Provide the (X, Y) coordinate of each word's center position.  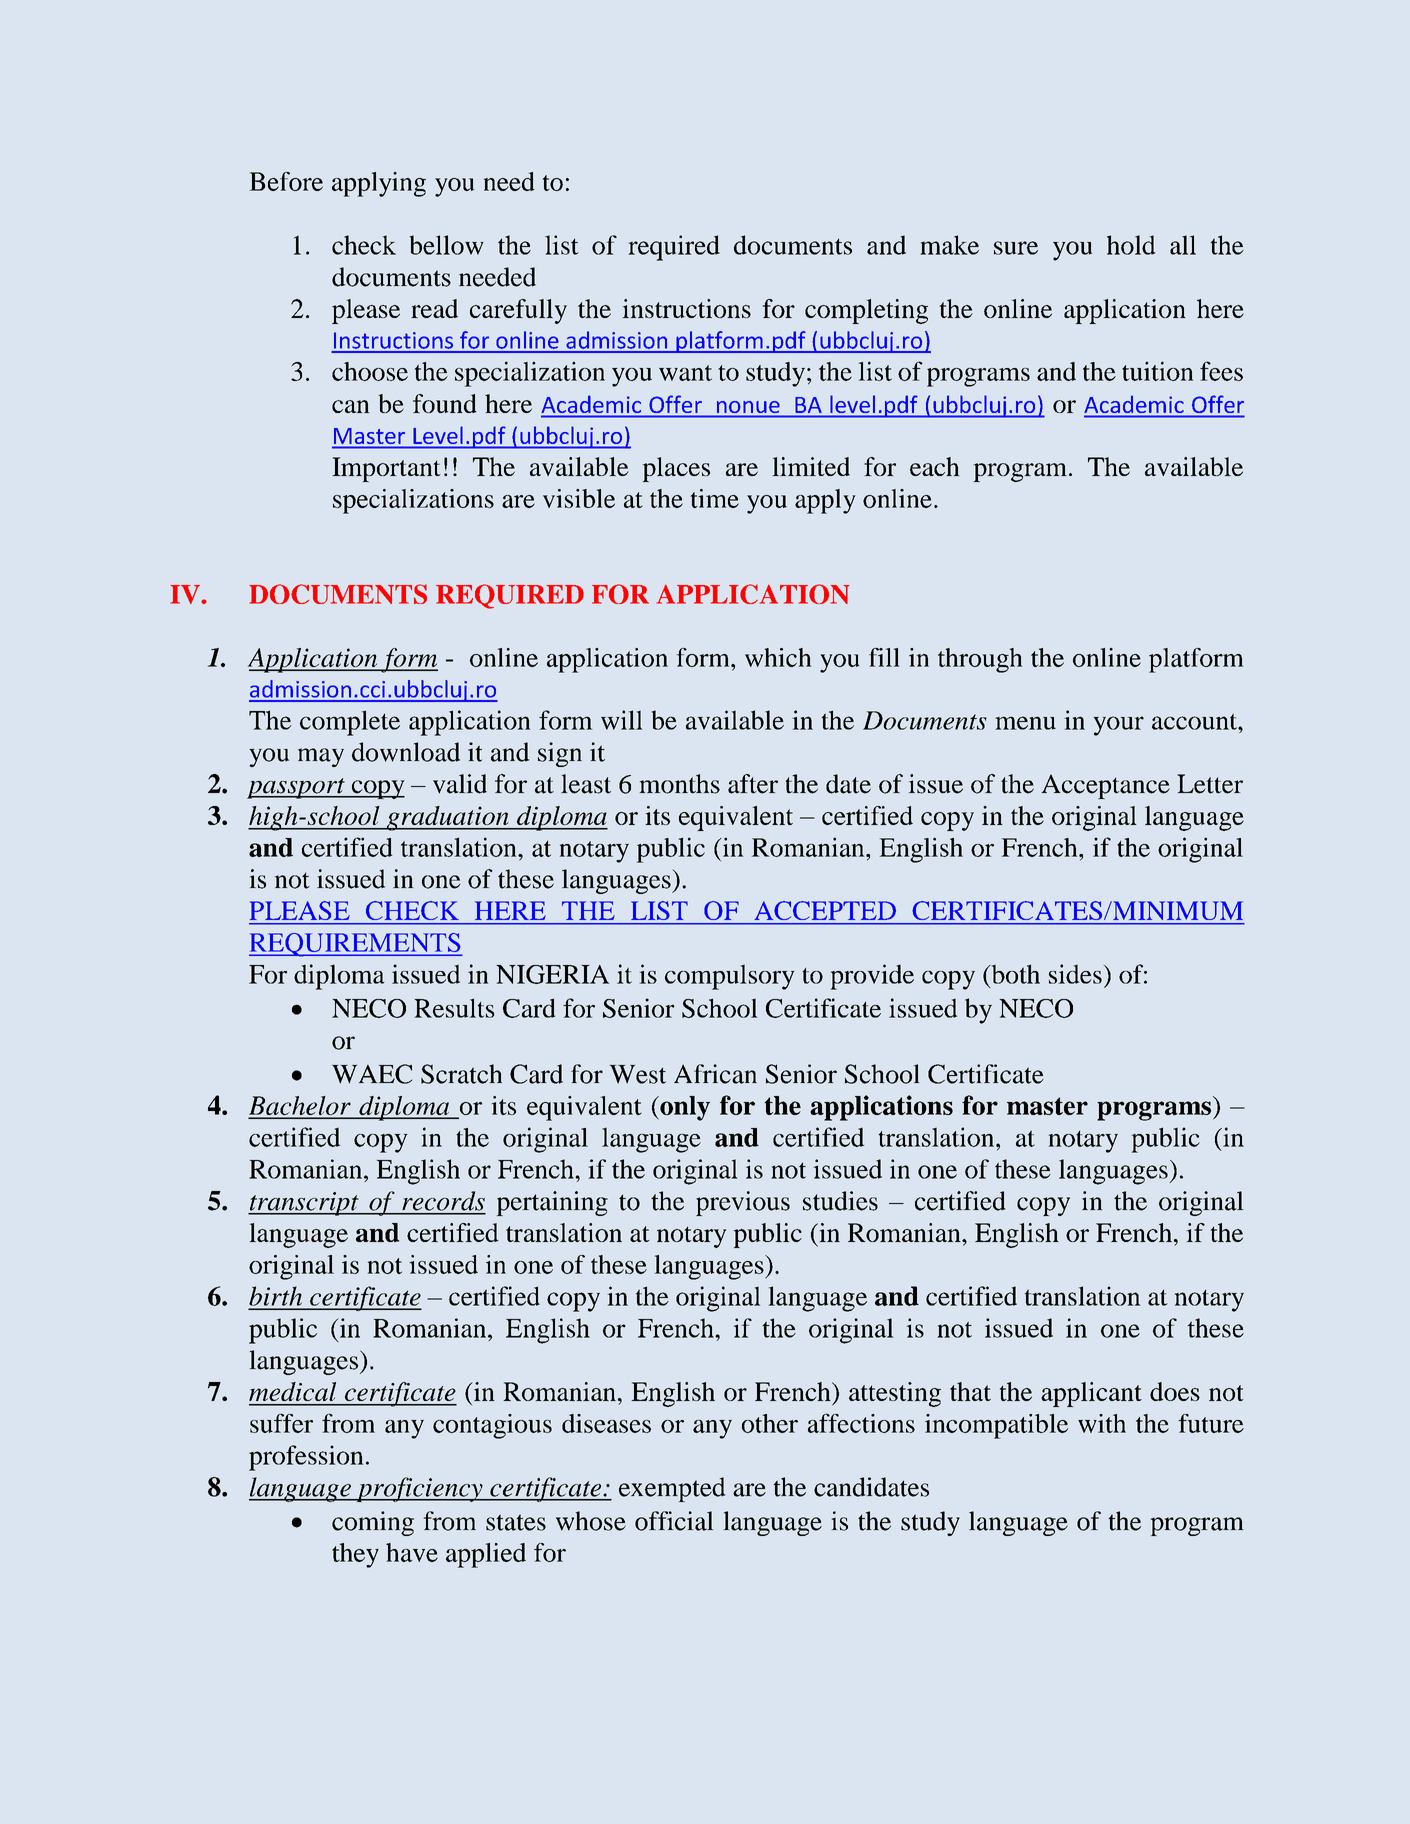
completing (866, 311)
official (674, 1521)
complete (350, 723)
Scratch (461, 1074)
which (778, 657)
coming (373, 1523)
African (715, 1074)
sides (1076, 974)
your (1118, 726)
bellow (447, 245)
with (1102, 1423)
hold (1131, 245)
